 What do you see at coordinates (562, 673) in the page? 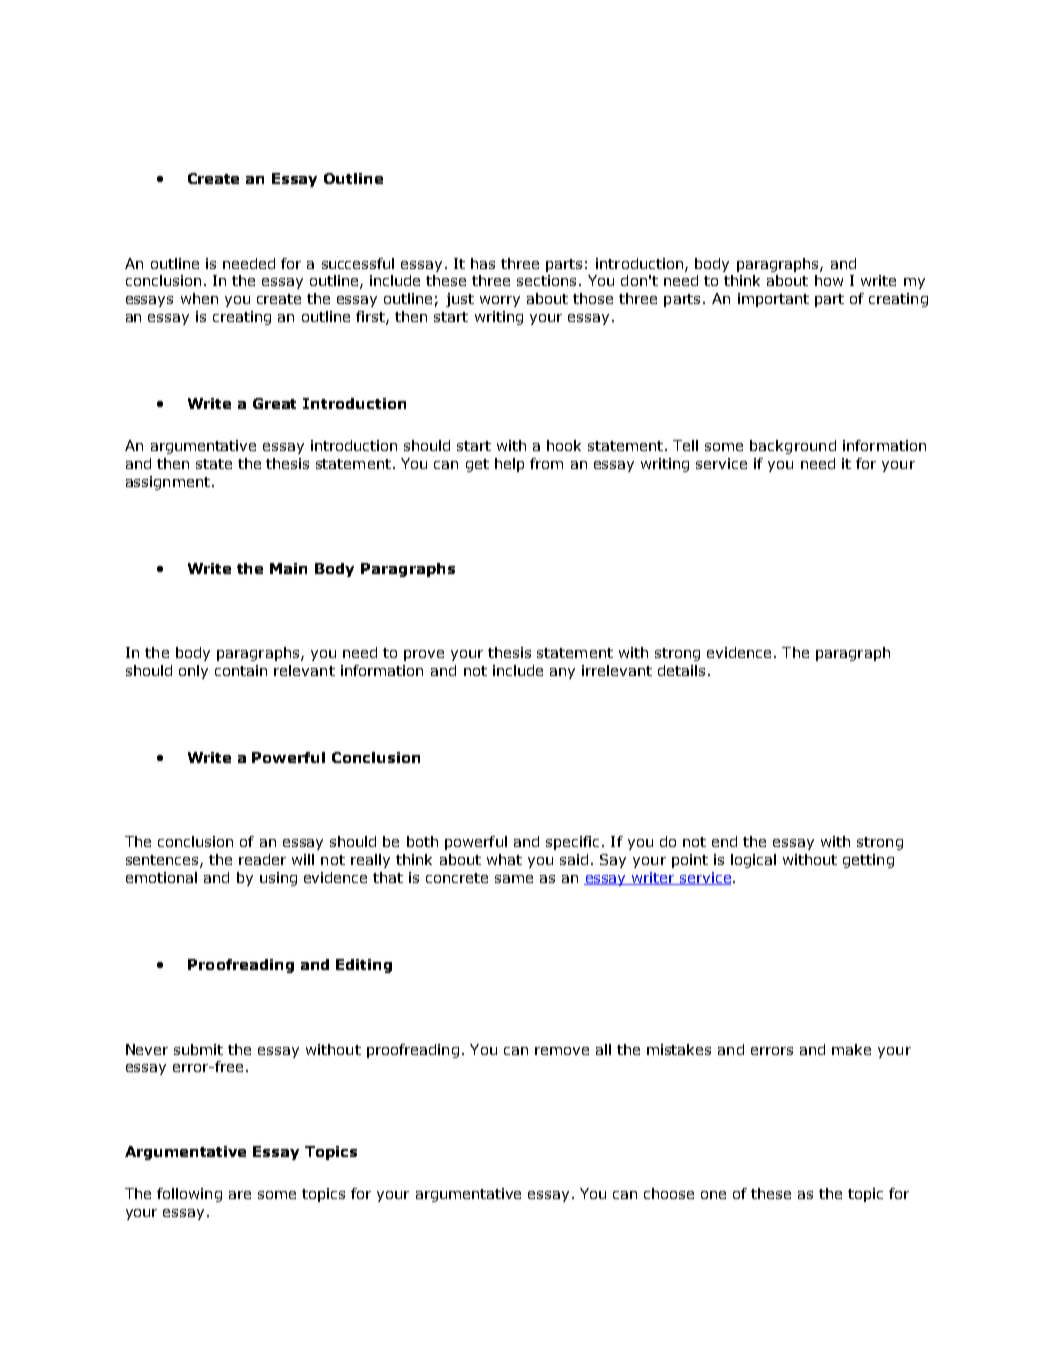
I see `any` at bounding box center [562, 673].
